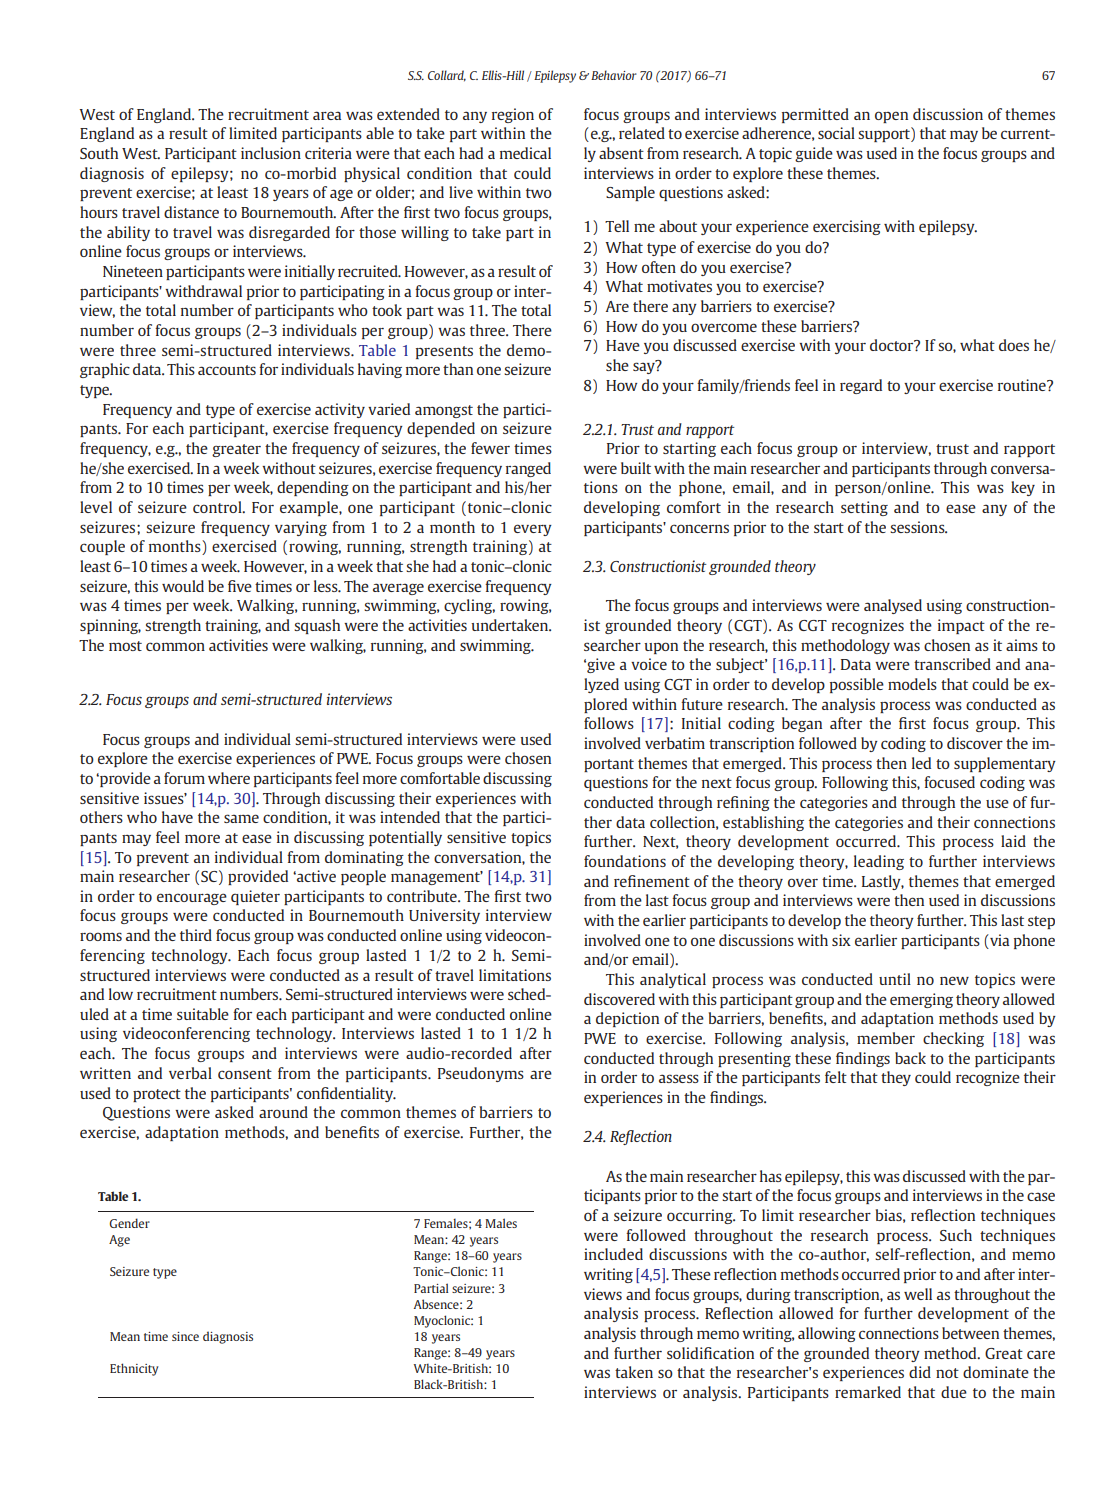 The image size is (1119, 1492). Describe the element at coordinates (912, 684) in the screenshot. I see `models` at that location.
